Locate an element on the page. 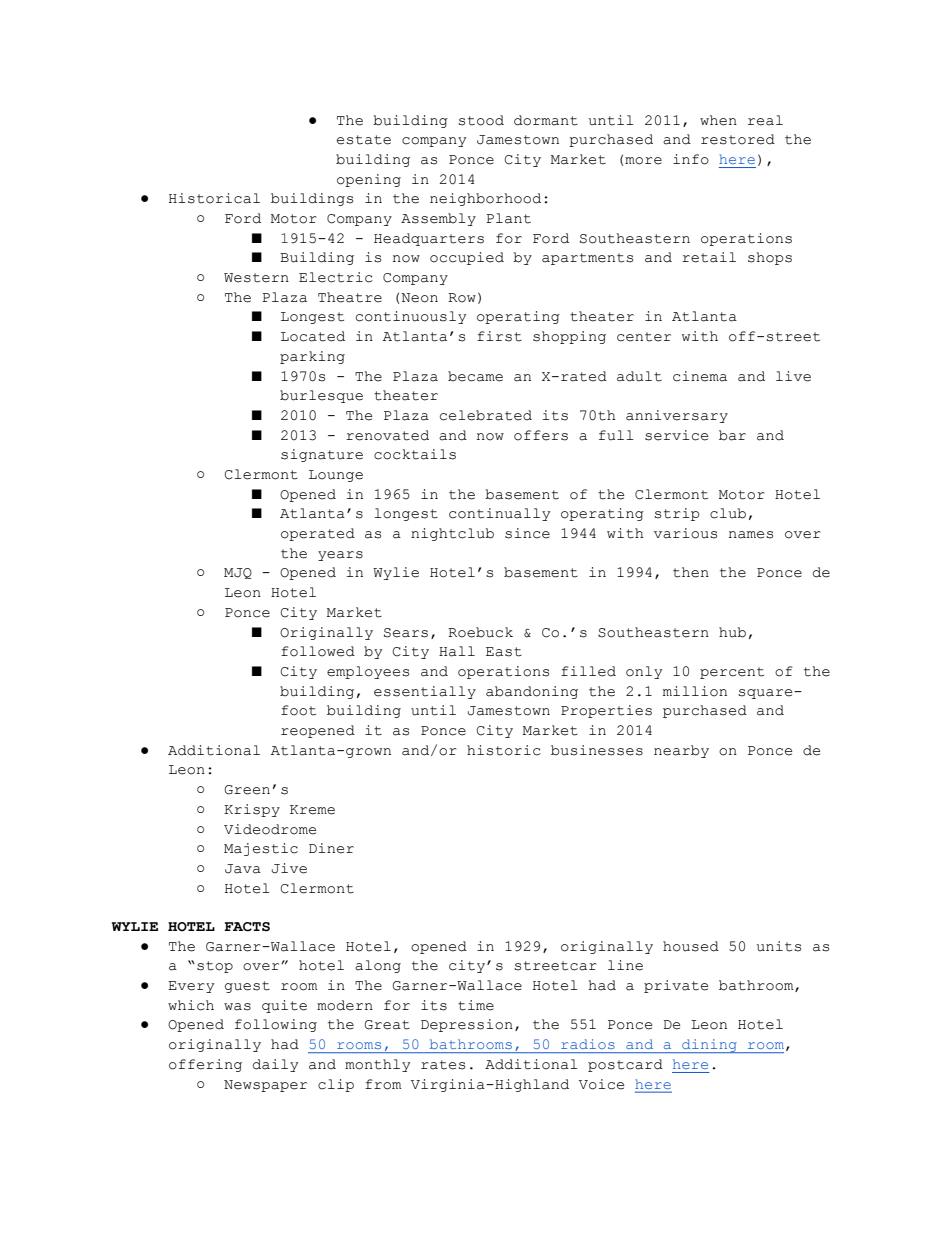 The width and height of the image is (952, 1233). became is located at coordinates (475, 376).
